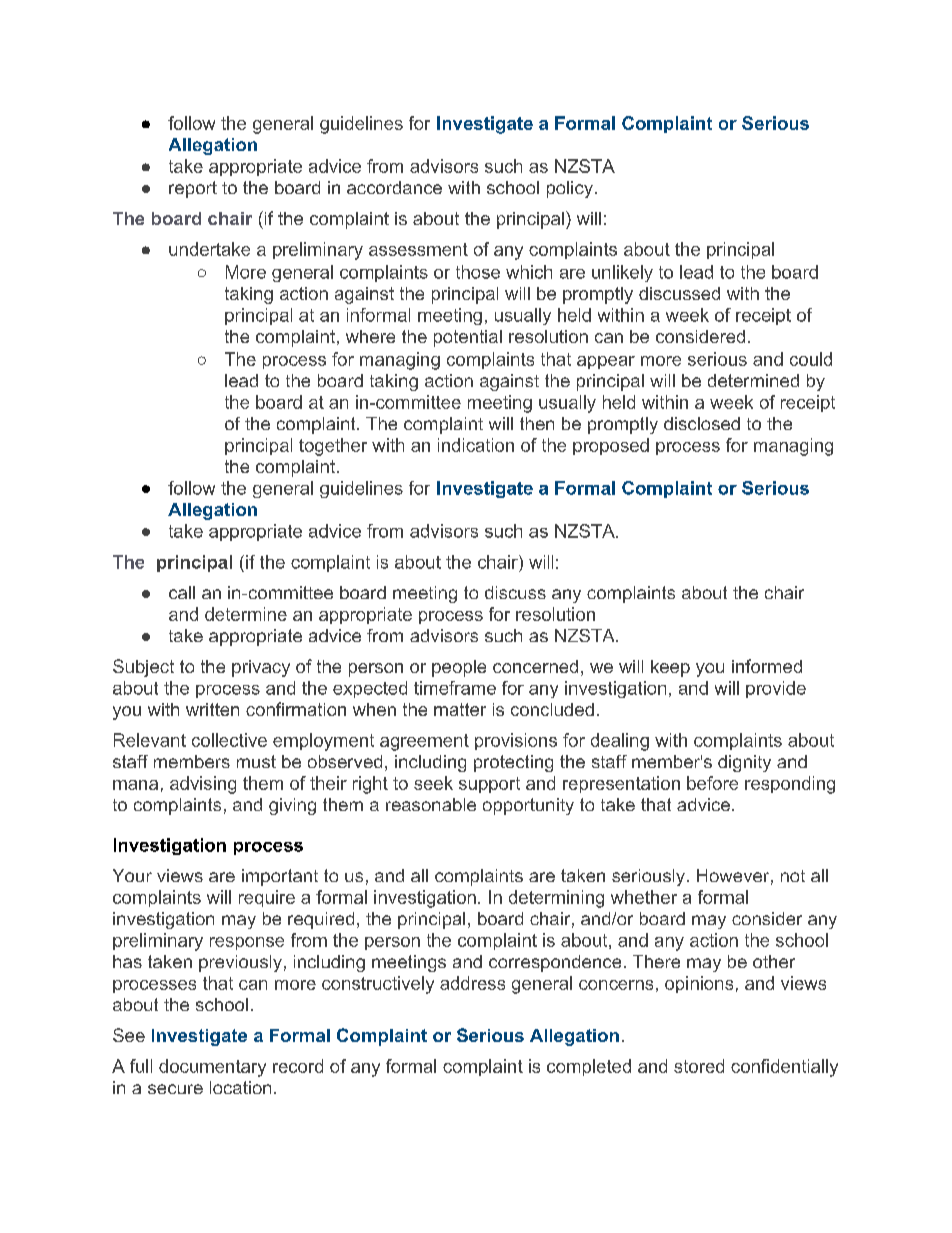  Describe the element at coordinates (212, 1068) in the image. I see `documentary` at that location.
